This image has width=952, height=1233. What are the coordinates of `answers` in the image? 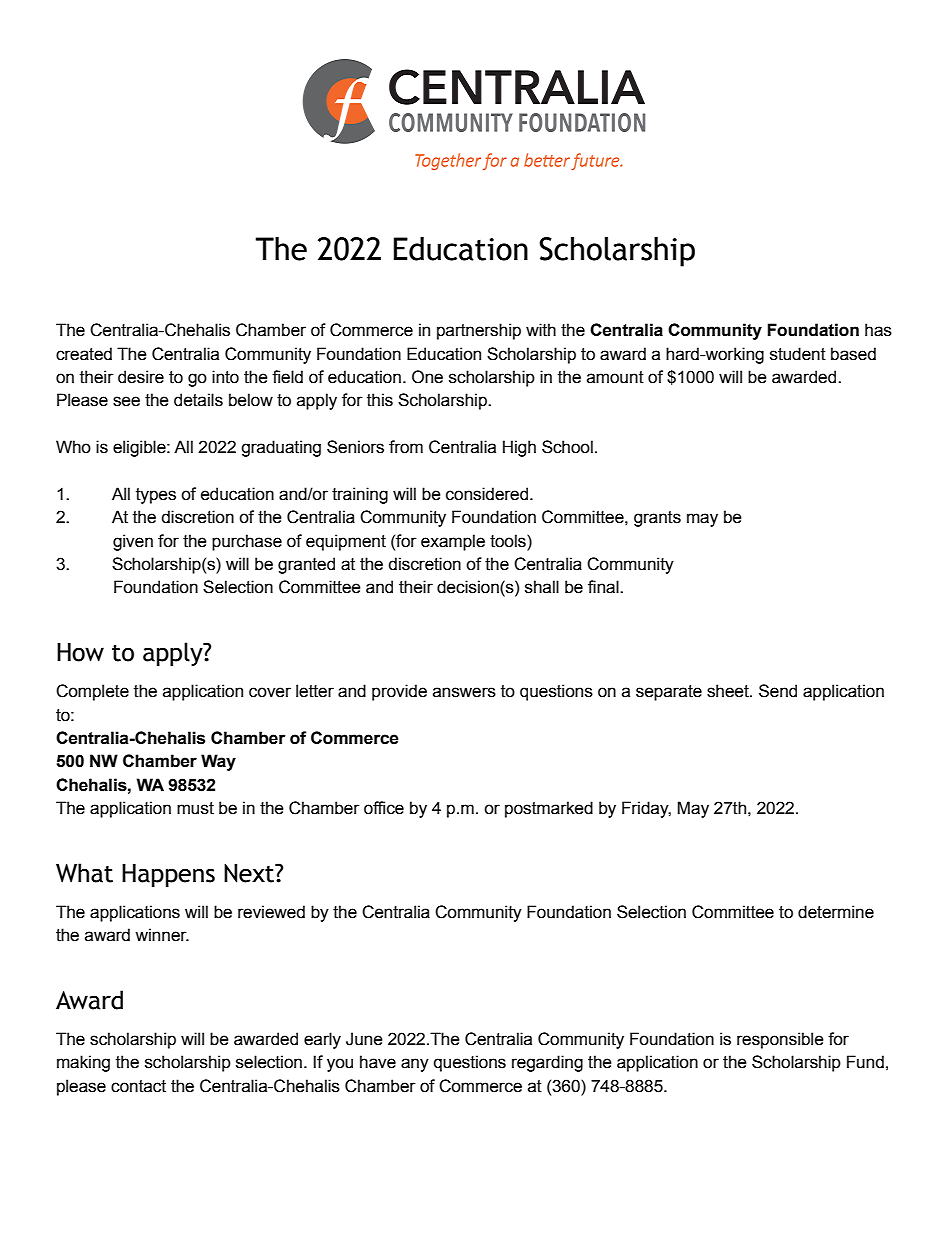 It's located at (464, 692).
